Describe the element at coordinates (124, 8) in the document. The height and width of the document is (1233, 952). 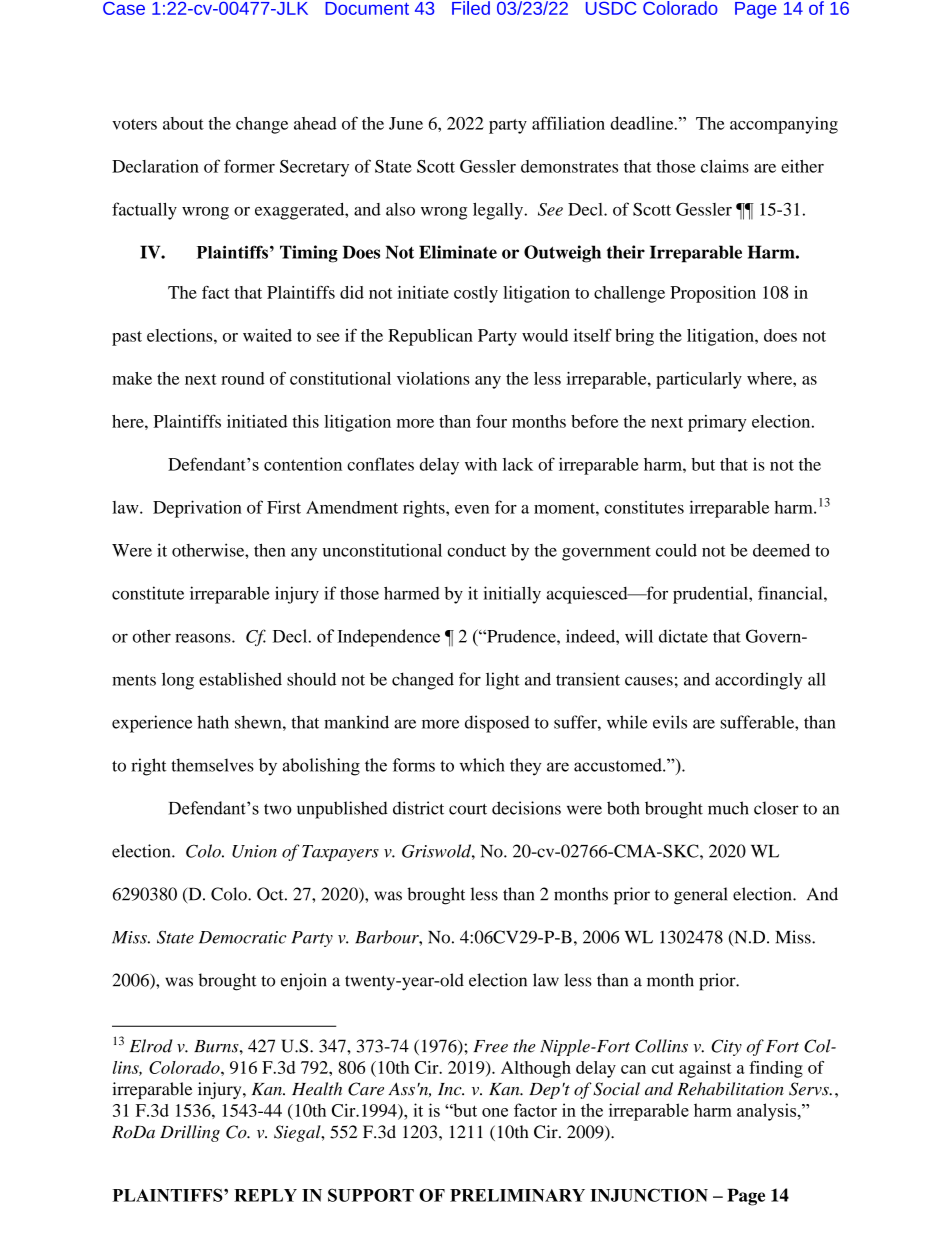
I see `Case` at that location.
